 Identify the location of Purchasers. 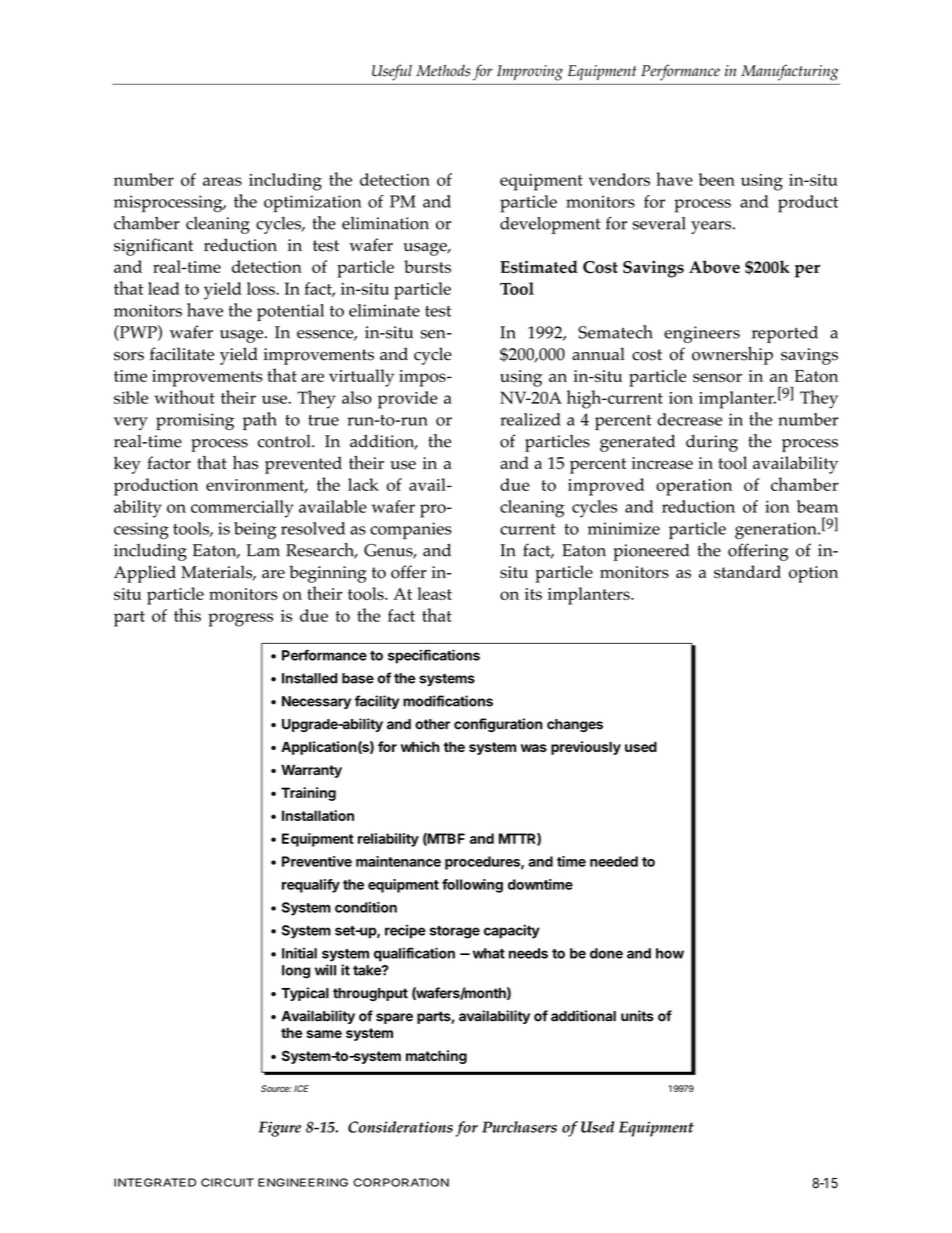
(519, 1127).
